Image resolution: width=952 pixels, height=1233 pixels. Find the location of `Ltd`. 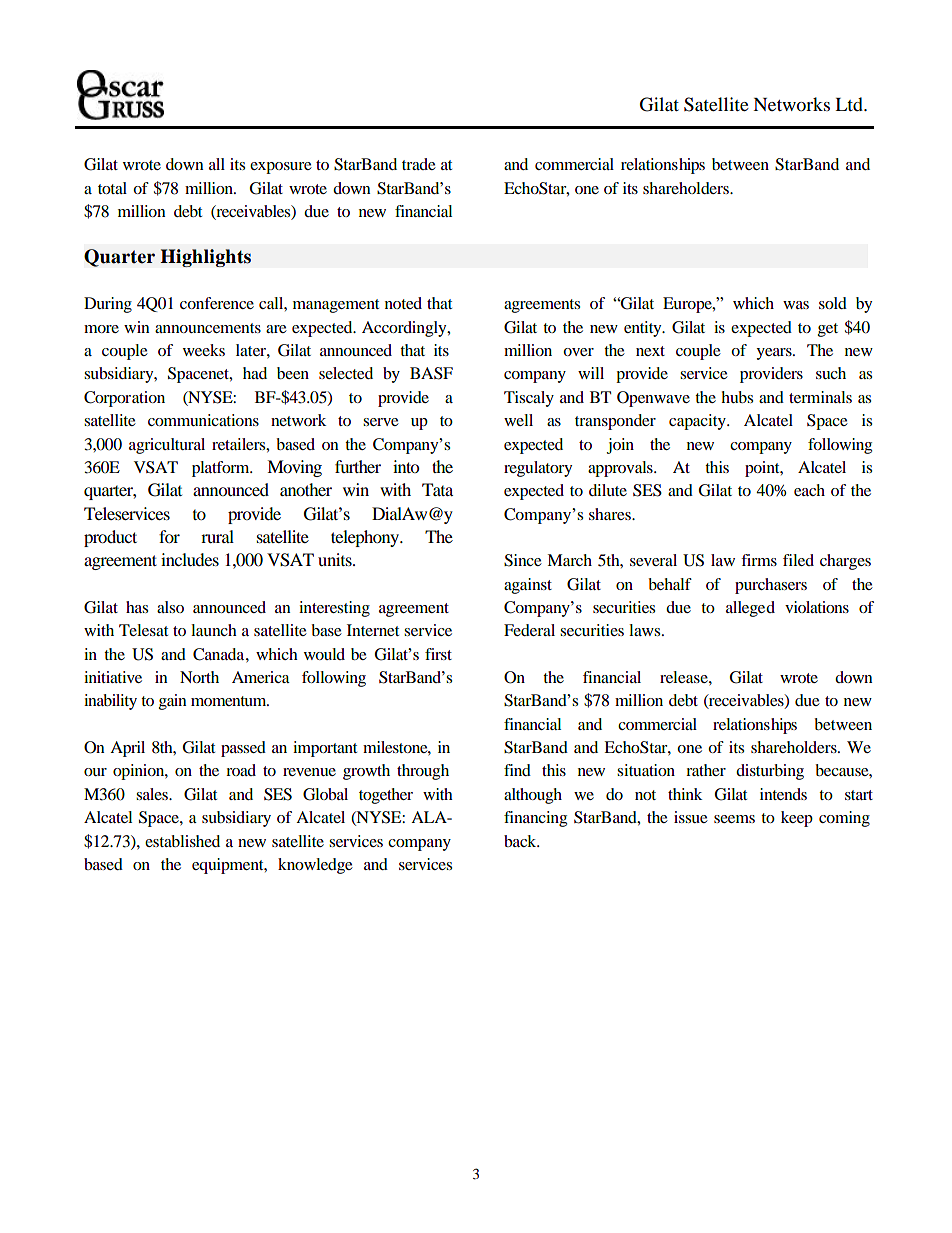

Ltd is located at coordinates (850, 104).
